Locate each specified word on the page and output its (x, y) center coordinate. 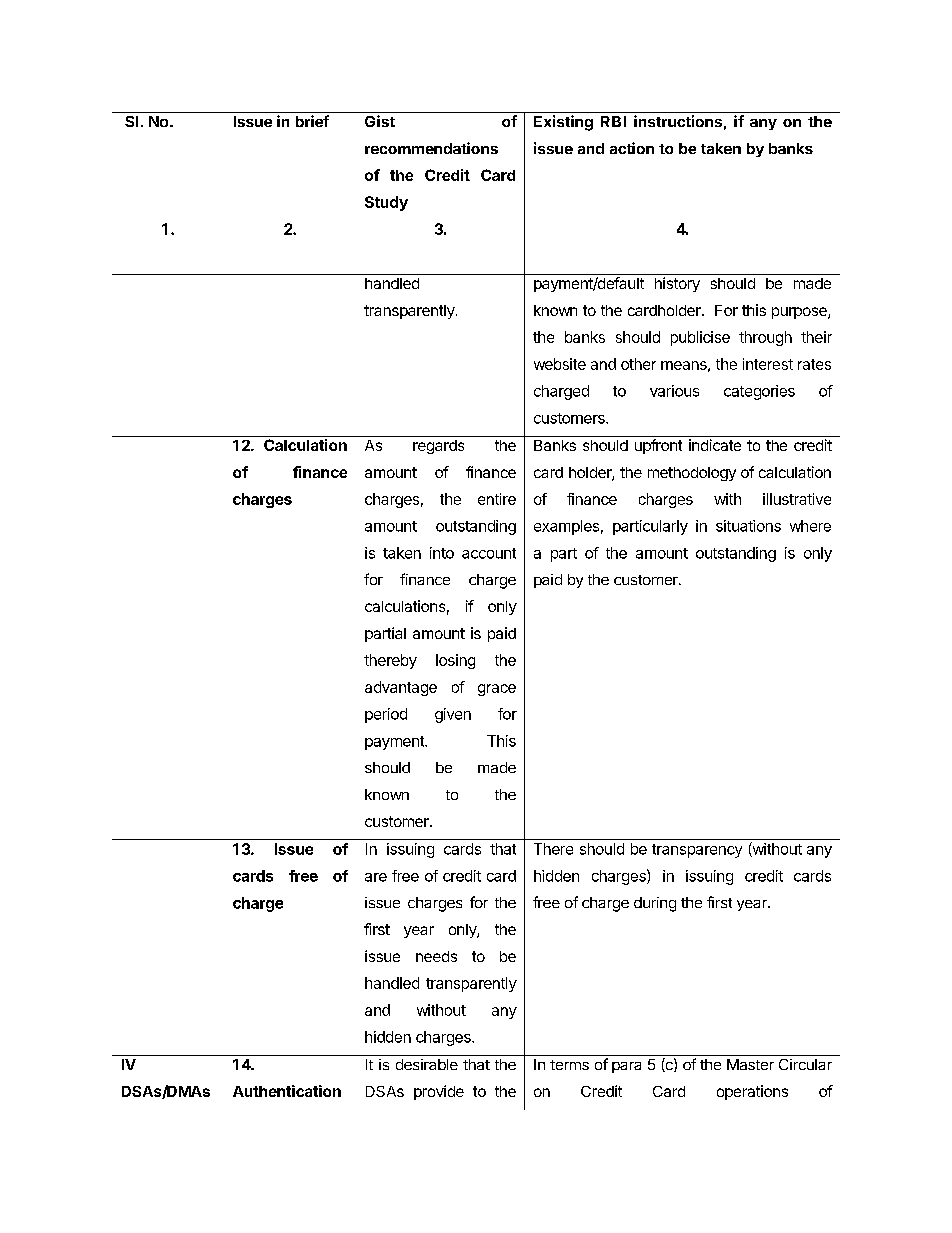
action (632, 148)
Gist (380, 121)
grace (497, 690)
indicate (715, 445)
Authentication (287, 1091)
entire (497, 499)
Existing (563, 123)
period (386, 715)
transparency (697, 851)
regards (438, 447)
